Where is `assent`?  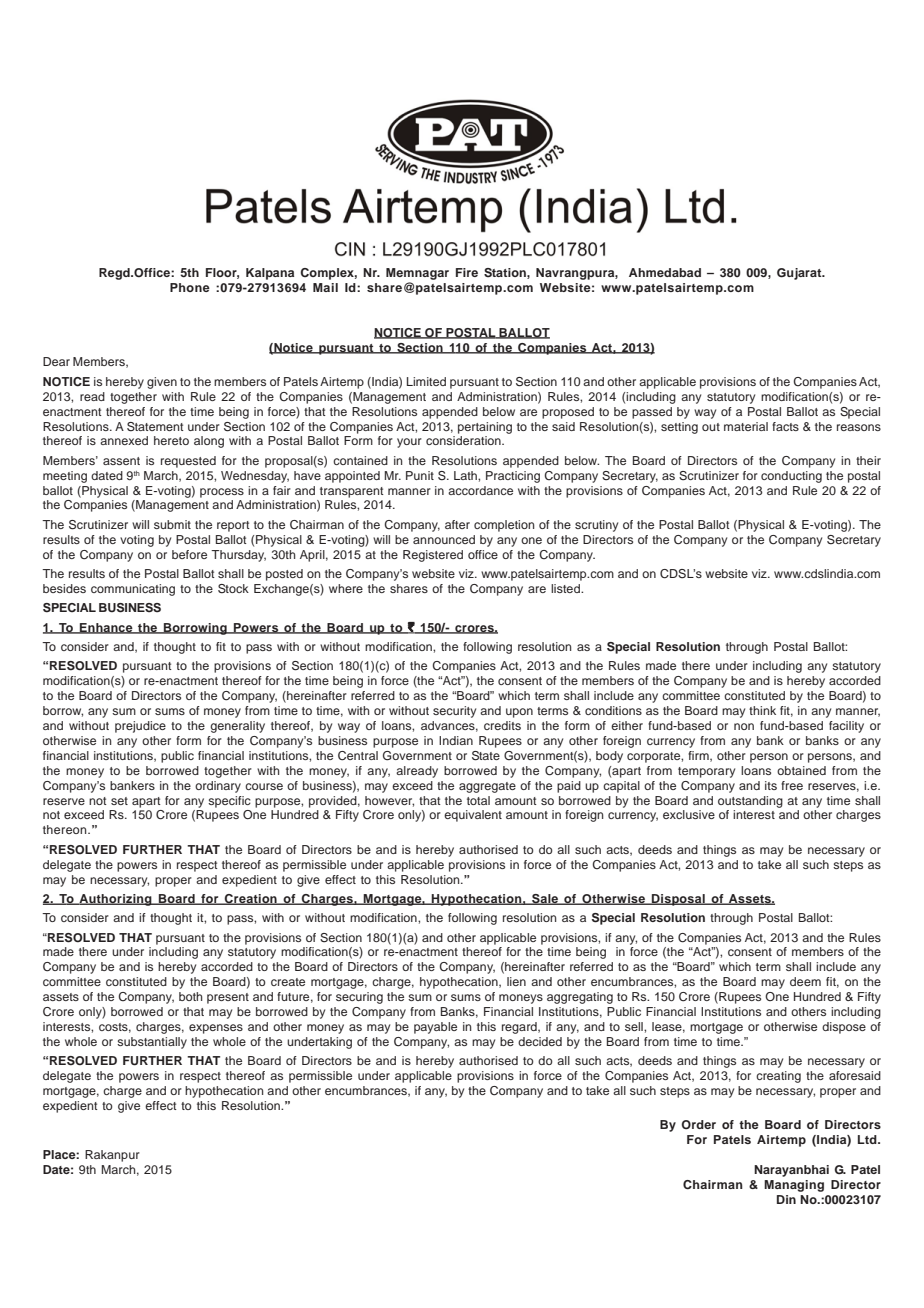 assent is located at coordinates (121, 461).
